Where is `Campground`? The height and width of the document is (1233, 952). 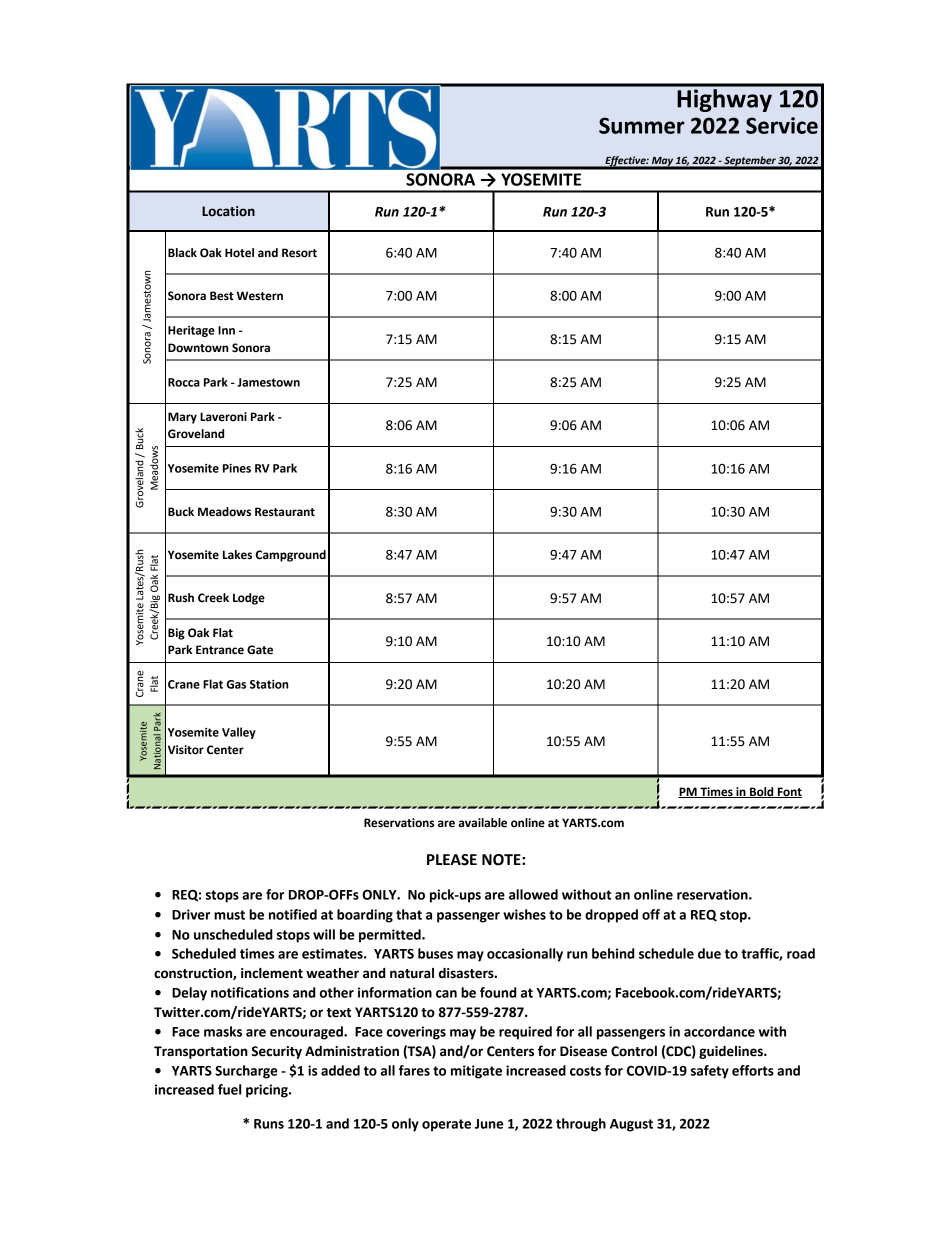
Campground is located at coordinates (291, 556).
